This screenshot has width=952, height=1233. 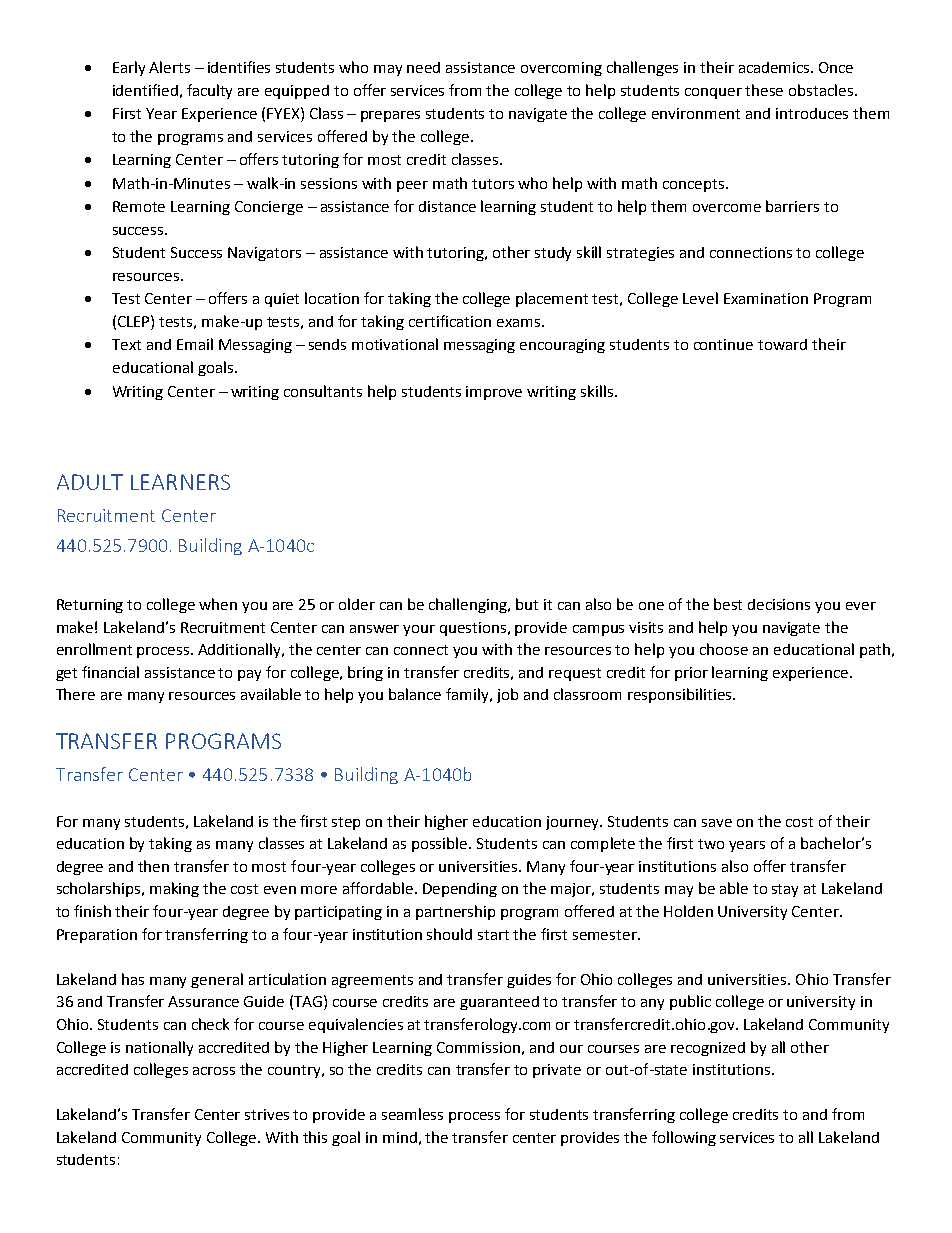 What do you see at coordinates (423, 67) in the screenshot?
I see `need` at bounding box center [423, 67].
